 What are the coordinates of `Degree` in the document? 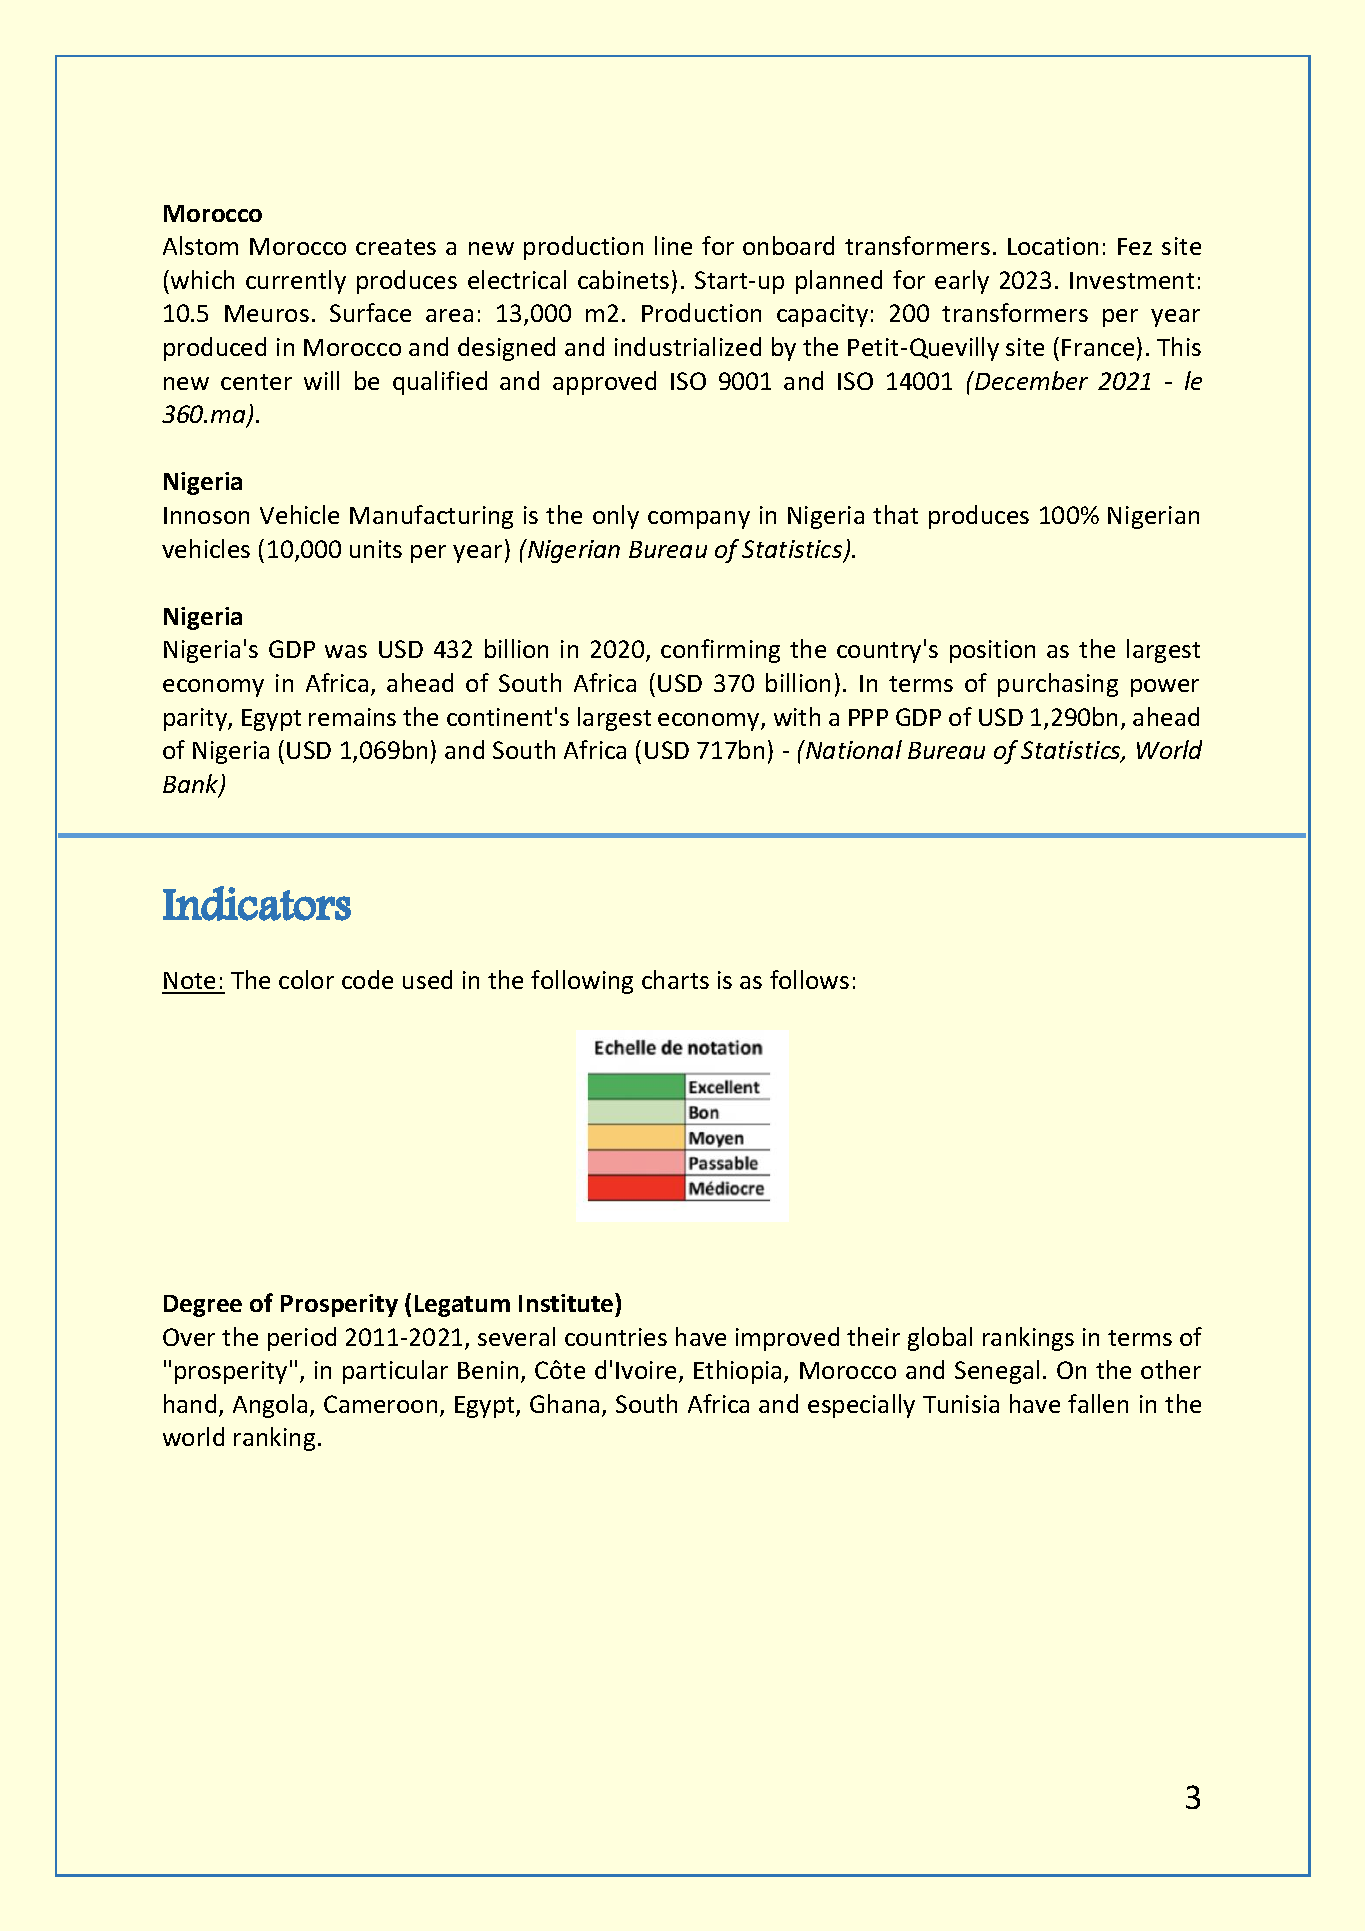 It's located at (203, 1306).
